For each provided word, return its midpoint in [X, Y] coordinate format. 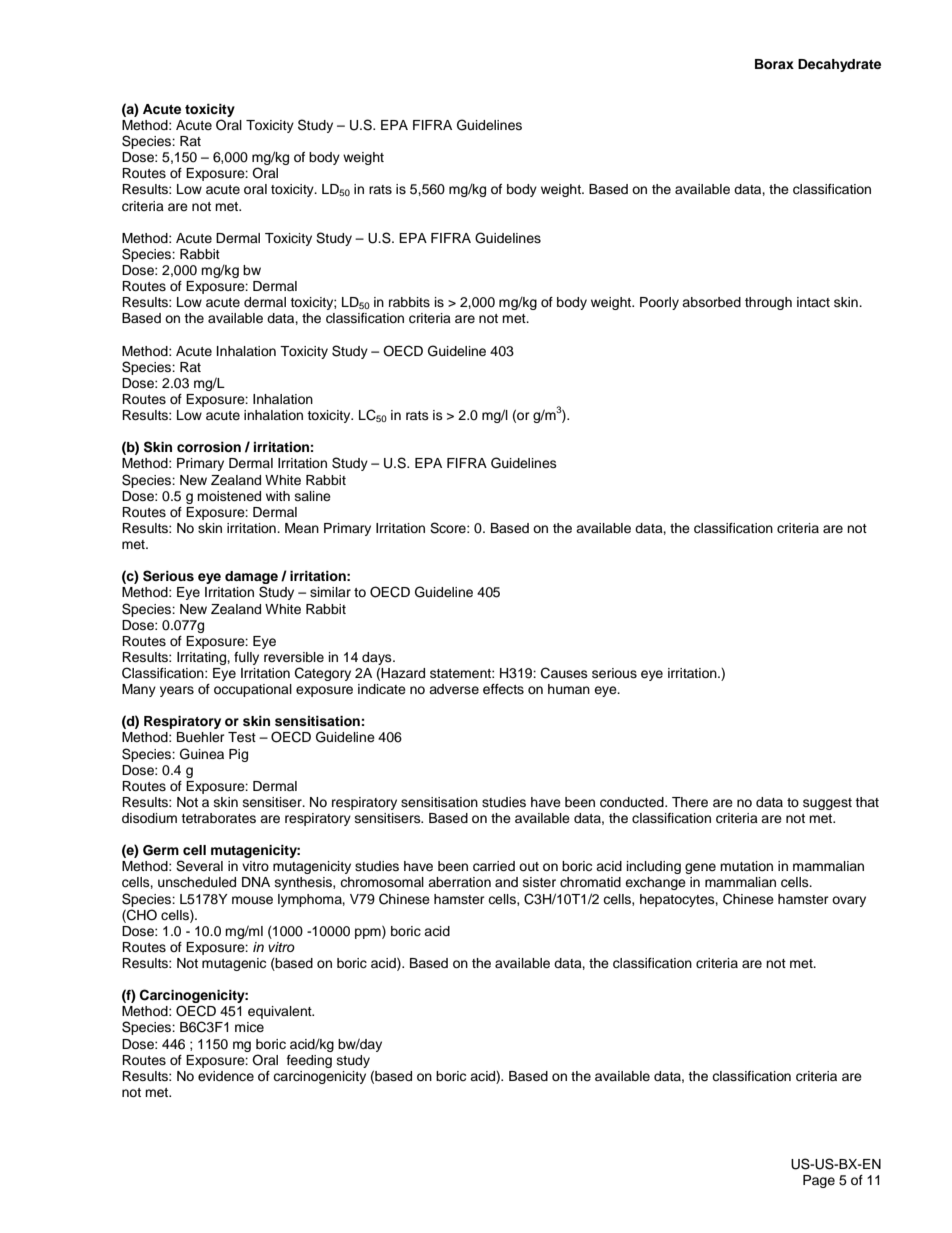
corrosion [209, 447]
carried [494, 866]
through [768, 303]
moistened [229, 496]
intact [813, 302]
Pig [238, 755]
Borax [774, 64]
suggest [827, 804]
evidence [226, 1076]
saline [313, 496]
